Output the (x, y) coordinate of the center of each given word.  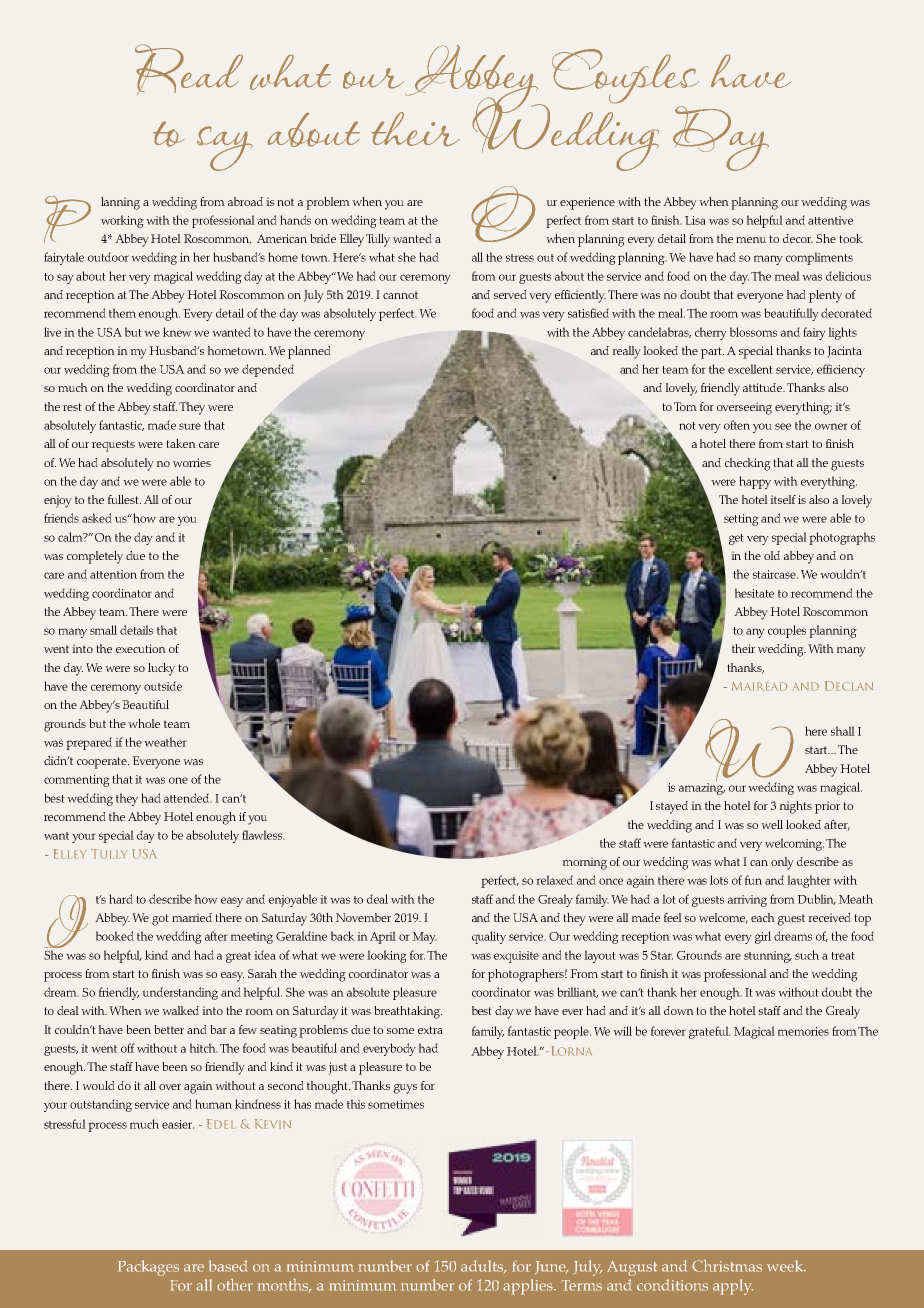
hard (121, 899)
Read (189, 69)
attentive (830, 220)
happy (755, 482)
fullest (124, 499)
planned (309, 352)
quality (489, 937)
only (782, 863)
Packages (148, 1268)
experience (587, 203)
